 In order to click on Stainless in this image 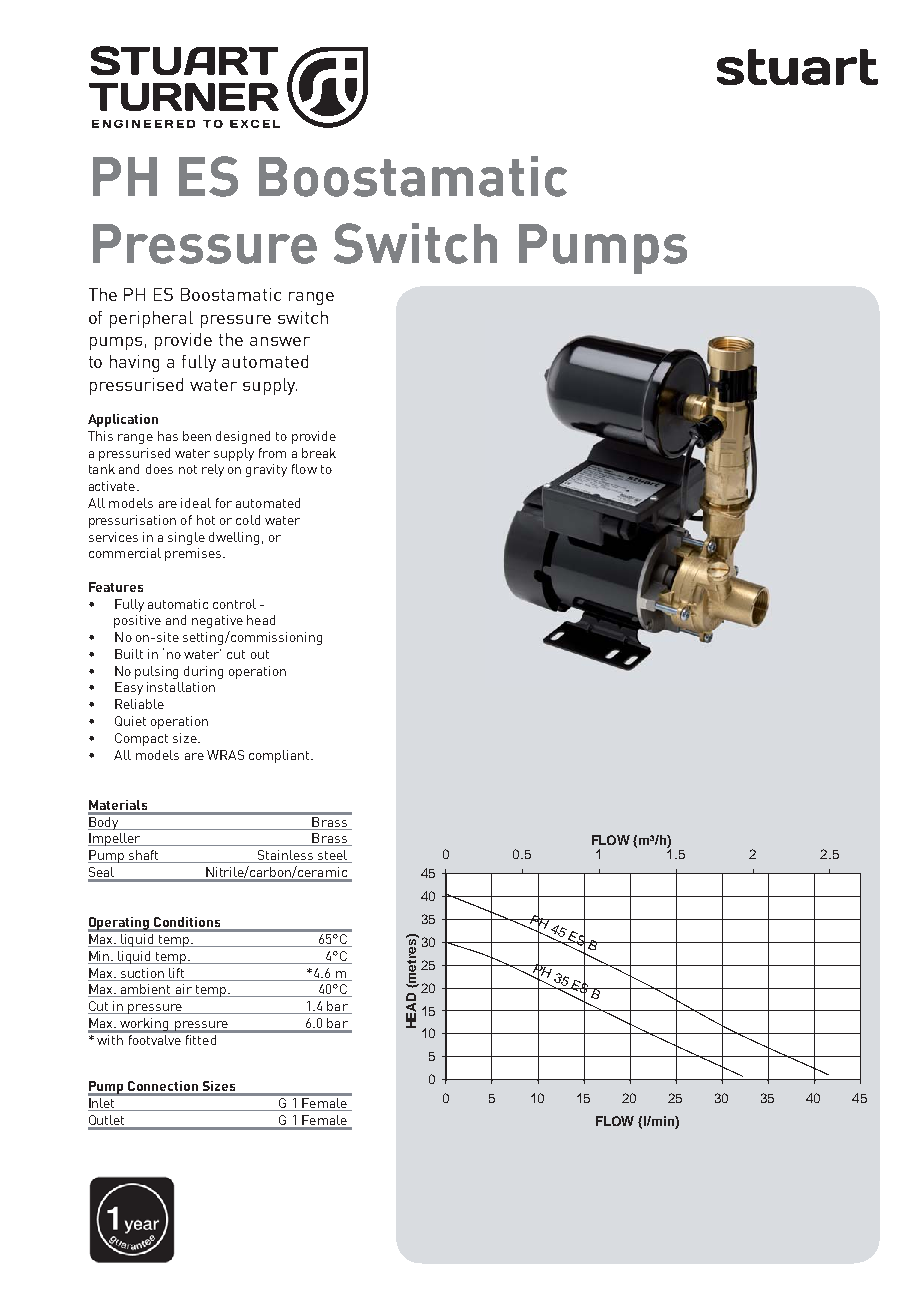, I will do `click(286, 856)`.
